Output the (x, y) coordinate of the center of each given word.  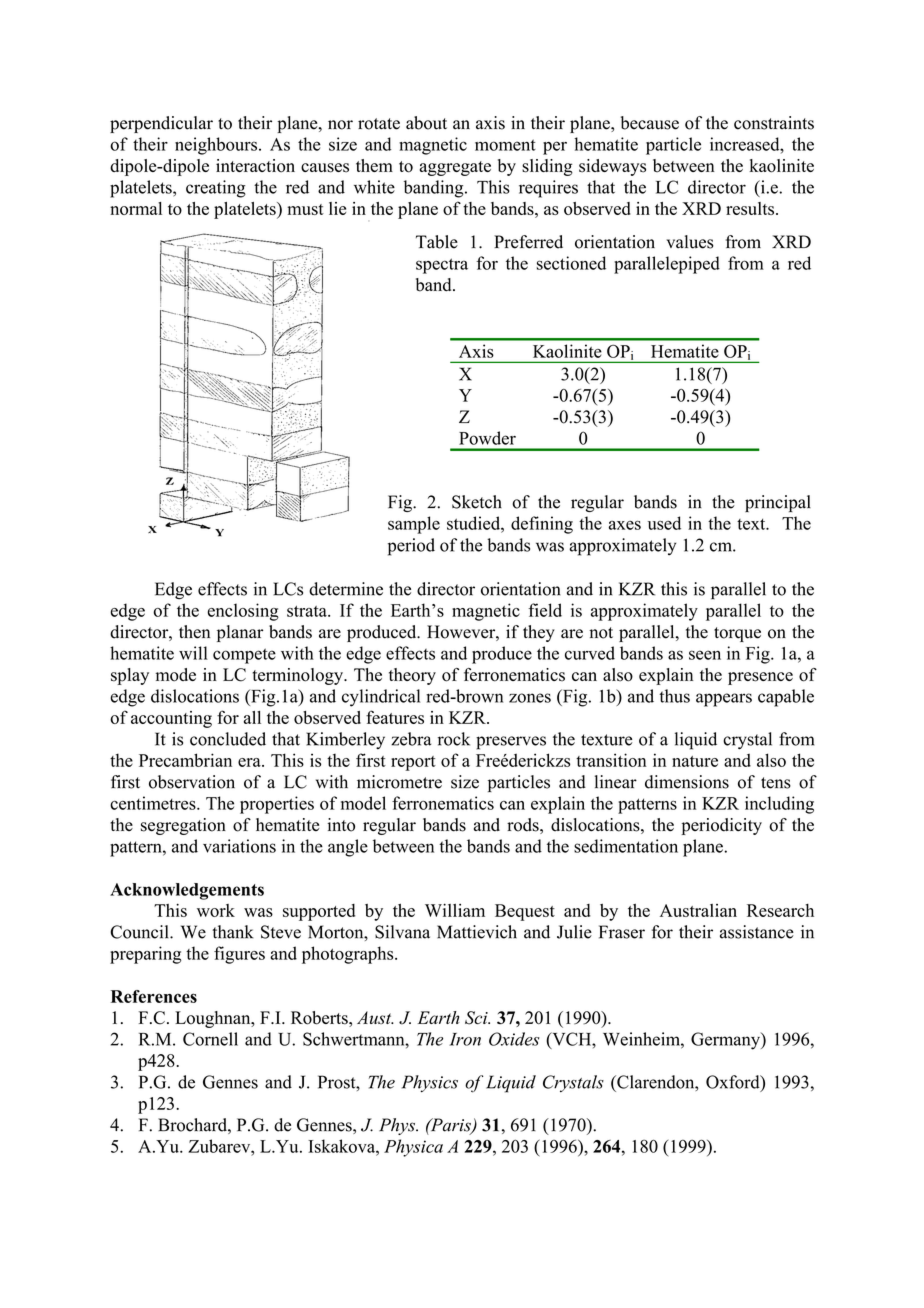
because (650, 123)
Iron (465, 1039)
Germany (726, 1041)
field (545, 610)
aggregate (455, 168)
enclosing (243, 612)
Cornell (210, 1039)
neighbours (217, 146)
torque (737, 634)
